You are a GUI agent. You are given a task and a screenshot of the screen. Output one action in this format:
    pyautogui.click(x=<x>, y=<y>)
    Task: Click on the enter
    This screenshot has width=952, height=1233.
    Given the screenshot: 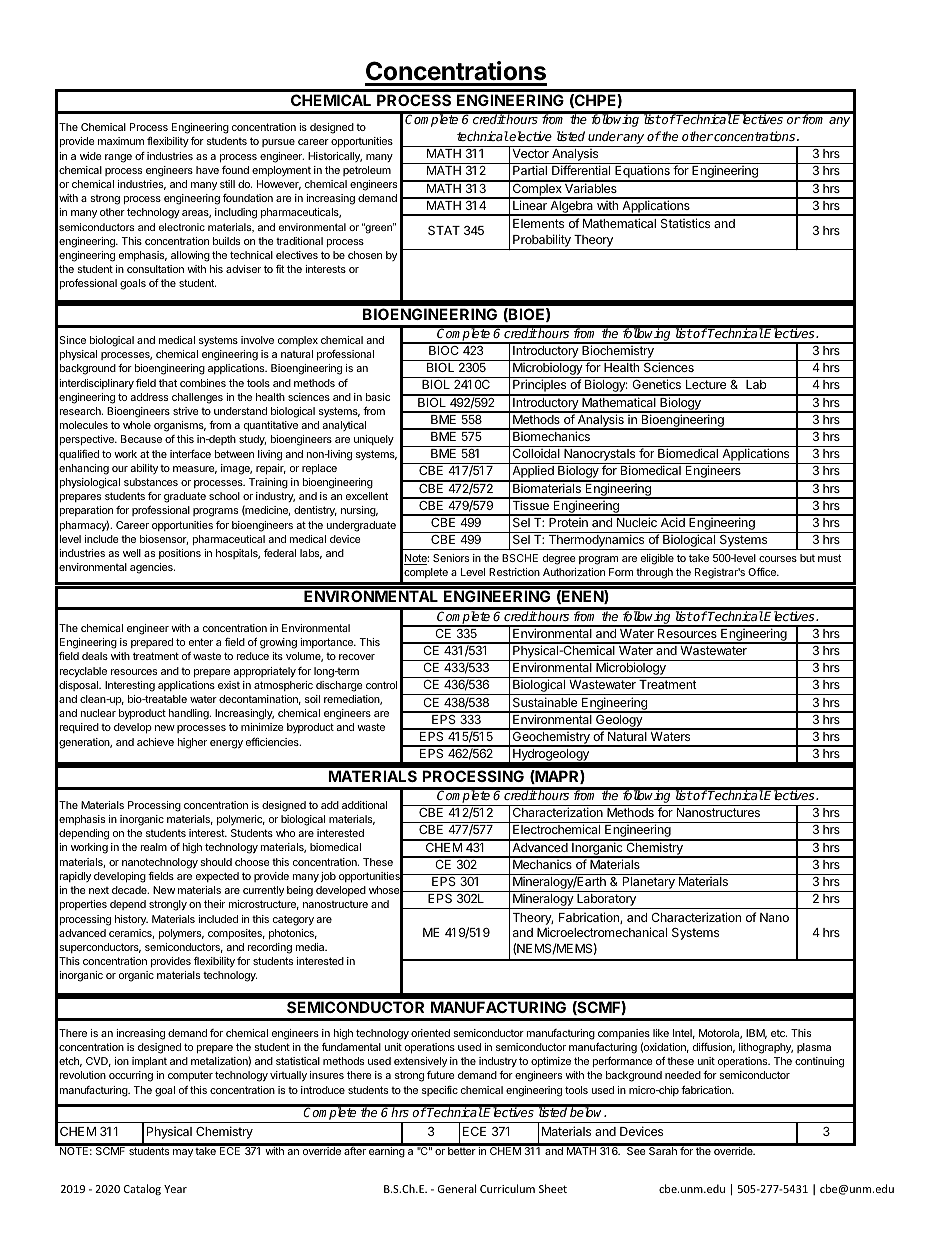 What is the action you would take?
    pyautogui.click(x=201, y=642)
